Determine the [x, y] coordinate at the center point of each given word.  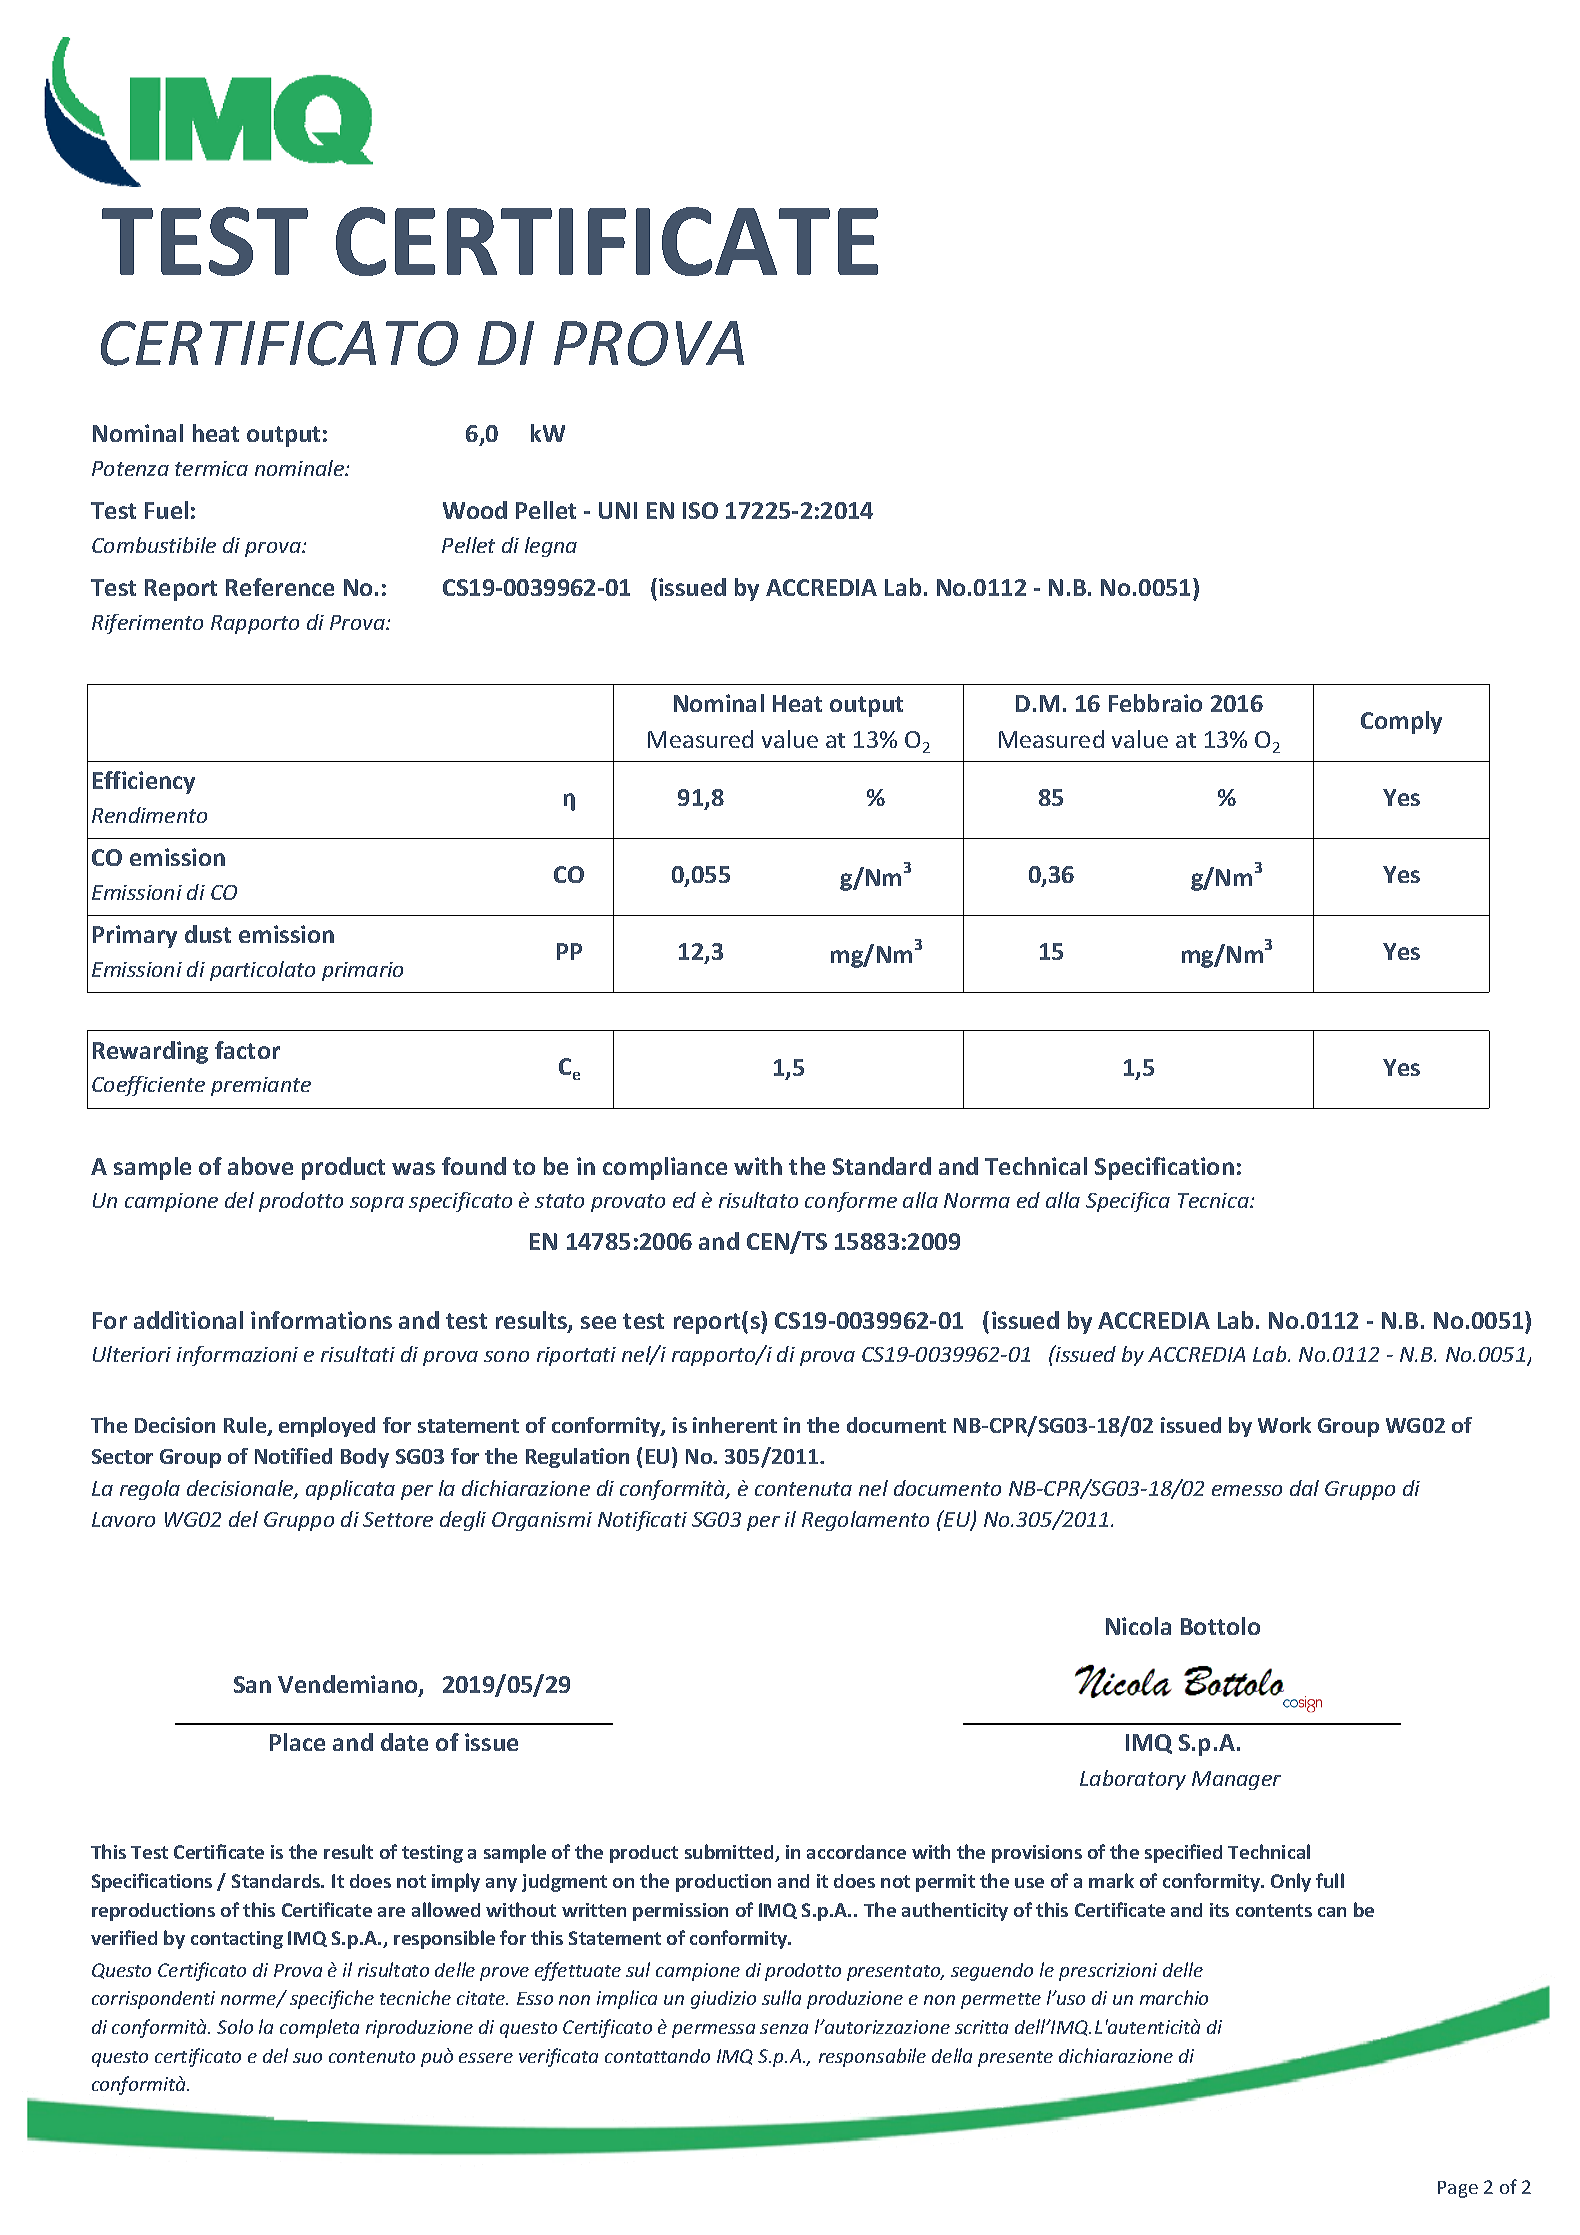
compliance [665, 1168]
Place [297, 1742]
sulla [781, 1997]
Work [1284, 1425]
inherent [735, 1425]
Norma [977, 1200]
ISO [700, 510]
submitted [730, 1853]
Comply [1401, 722]
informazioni [237, 1356]
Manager [1236, 1780]
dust [208, 934]
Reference [280, 587]
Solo [235, 2026]
